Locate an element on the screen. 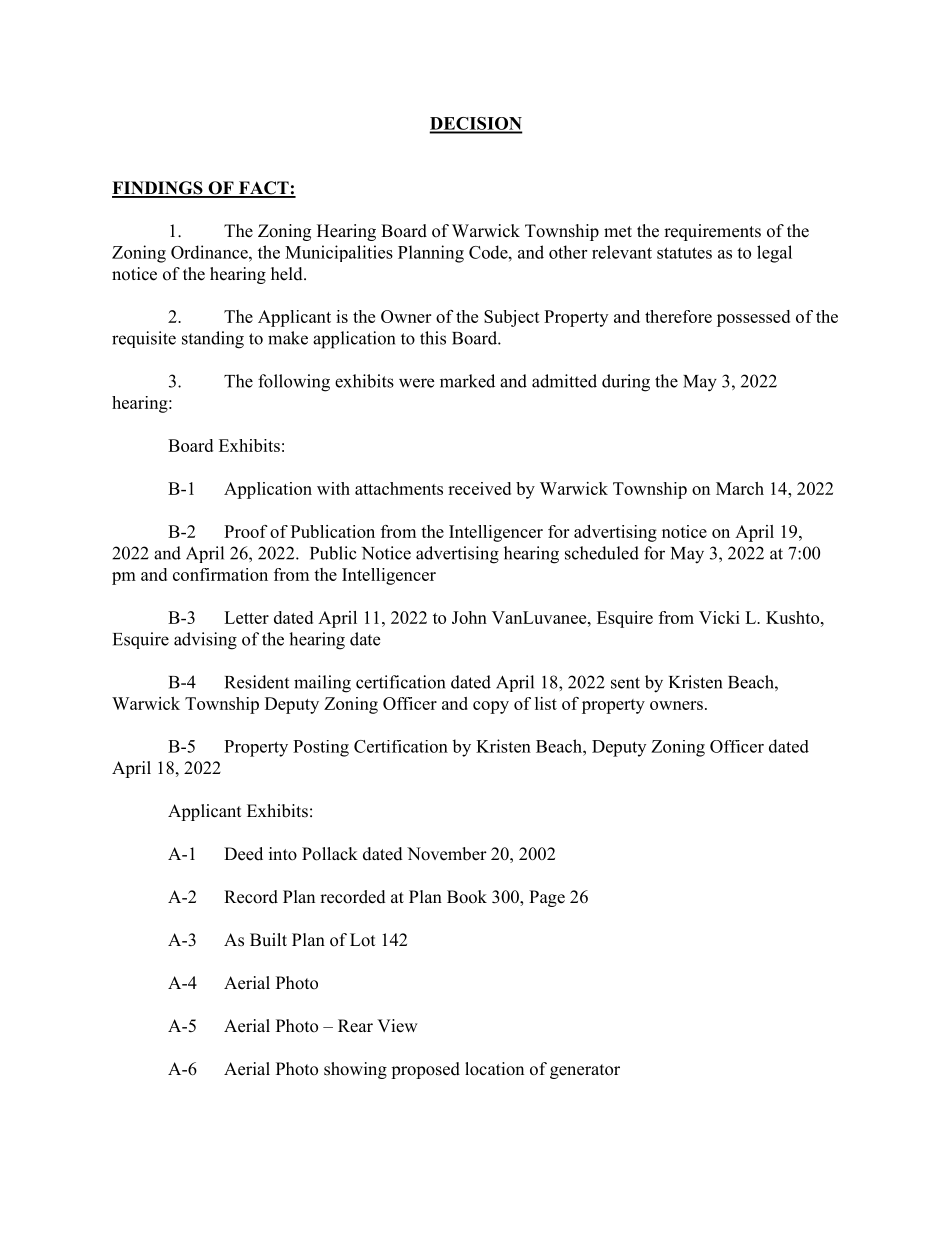  advising is located at coordinates (205, 641).
